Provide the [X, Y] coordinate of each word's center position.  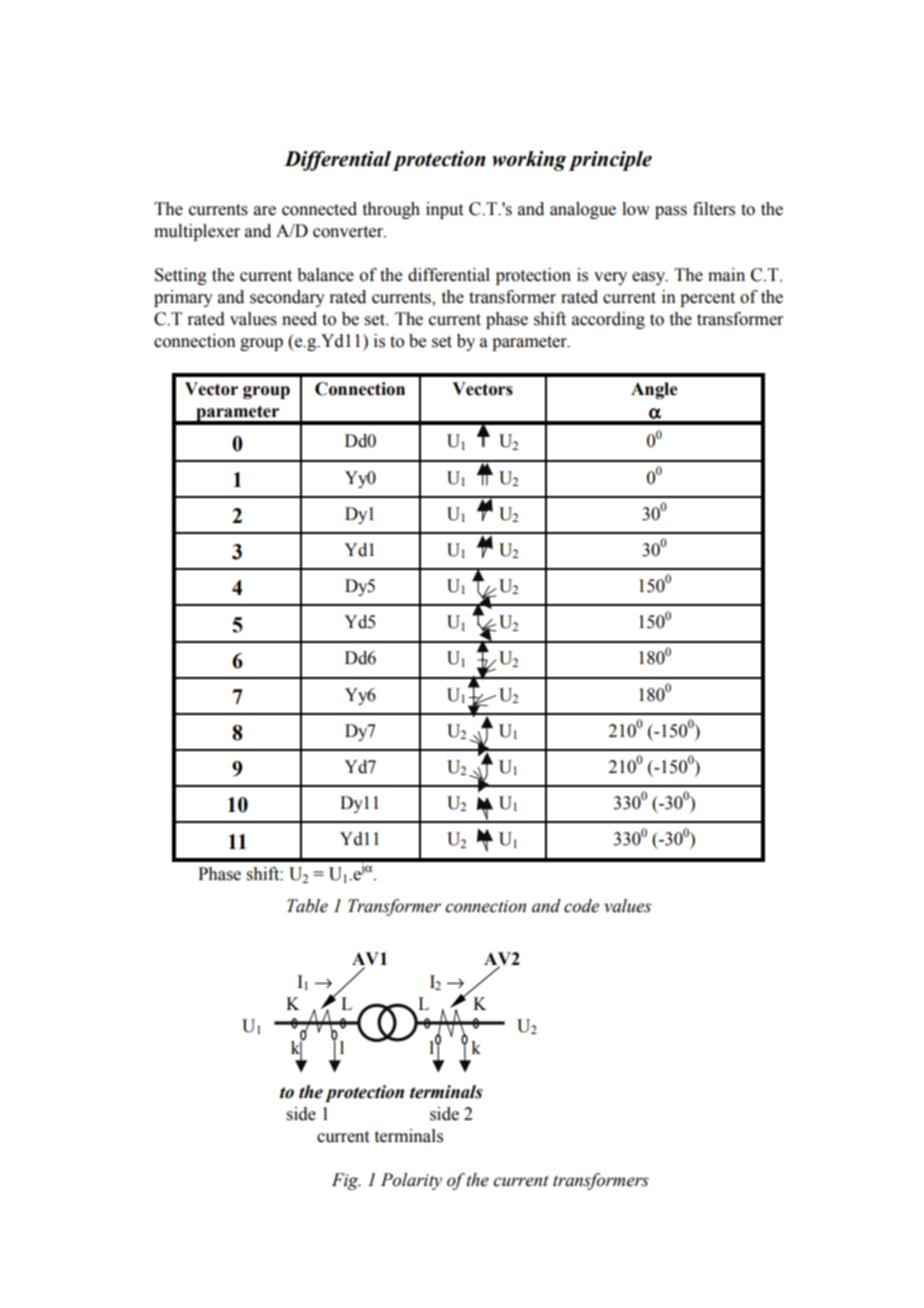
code [581, 906]
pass [671, 212]
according [608, 320]
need [299, 319]
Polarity [411, 1181]
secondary [287, 298]
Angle [654, 390]
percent [707, 299]
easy [649, 278]
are [265, 211]
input [444, 210]
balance [325, 275]
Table [307, 906]
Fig [346, 1181]
